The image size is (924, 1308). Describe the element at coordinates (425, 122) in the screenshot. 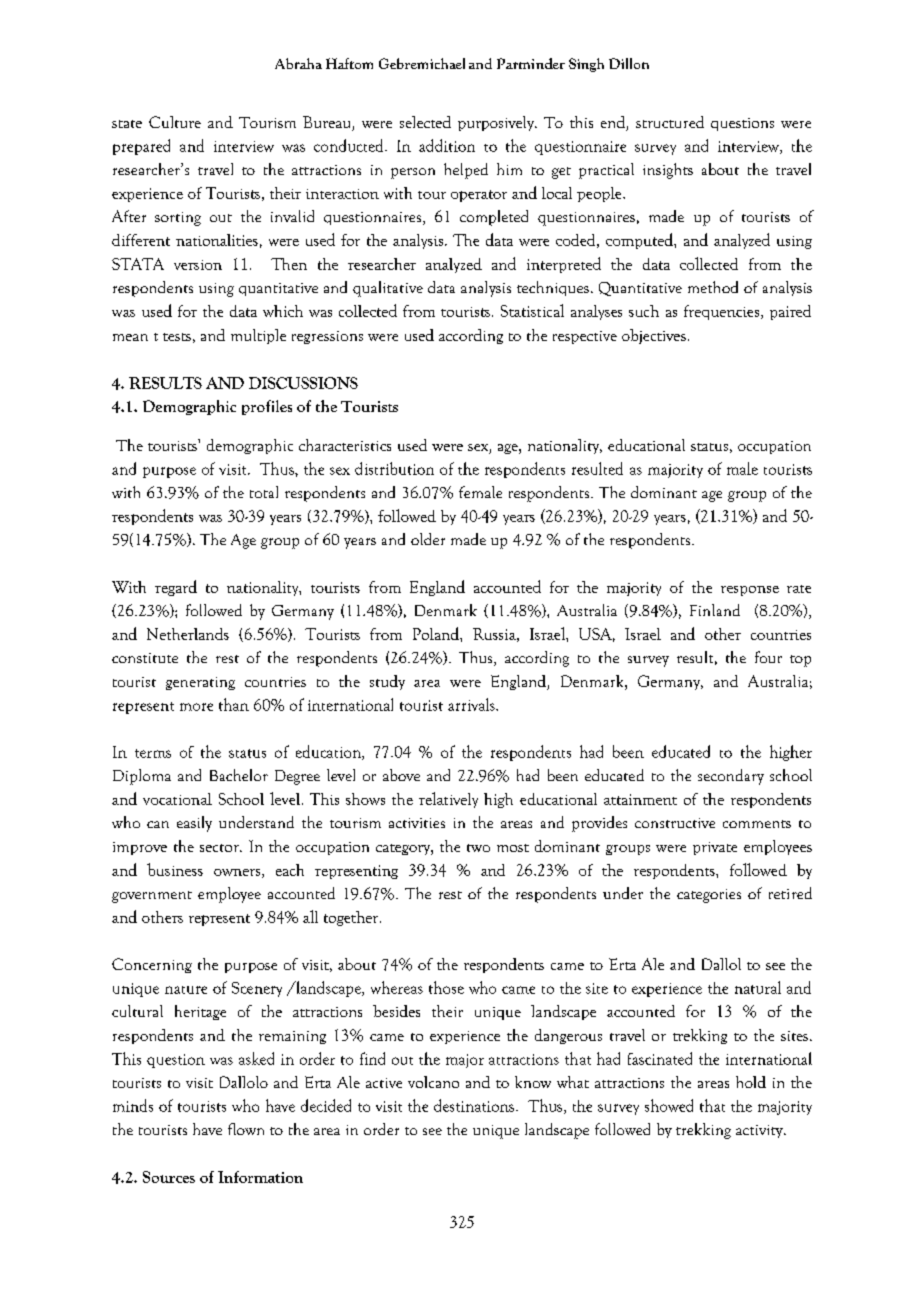

I see `selected` at that location.
